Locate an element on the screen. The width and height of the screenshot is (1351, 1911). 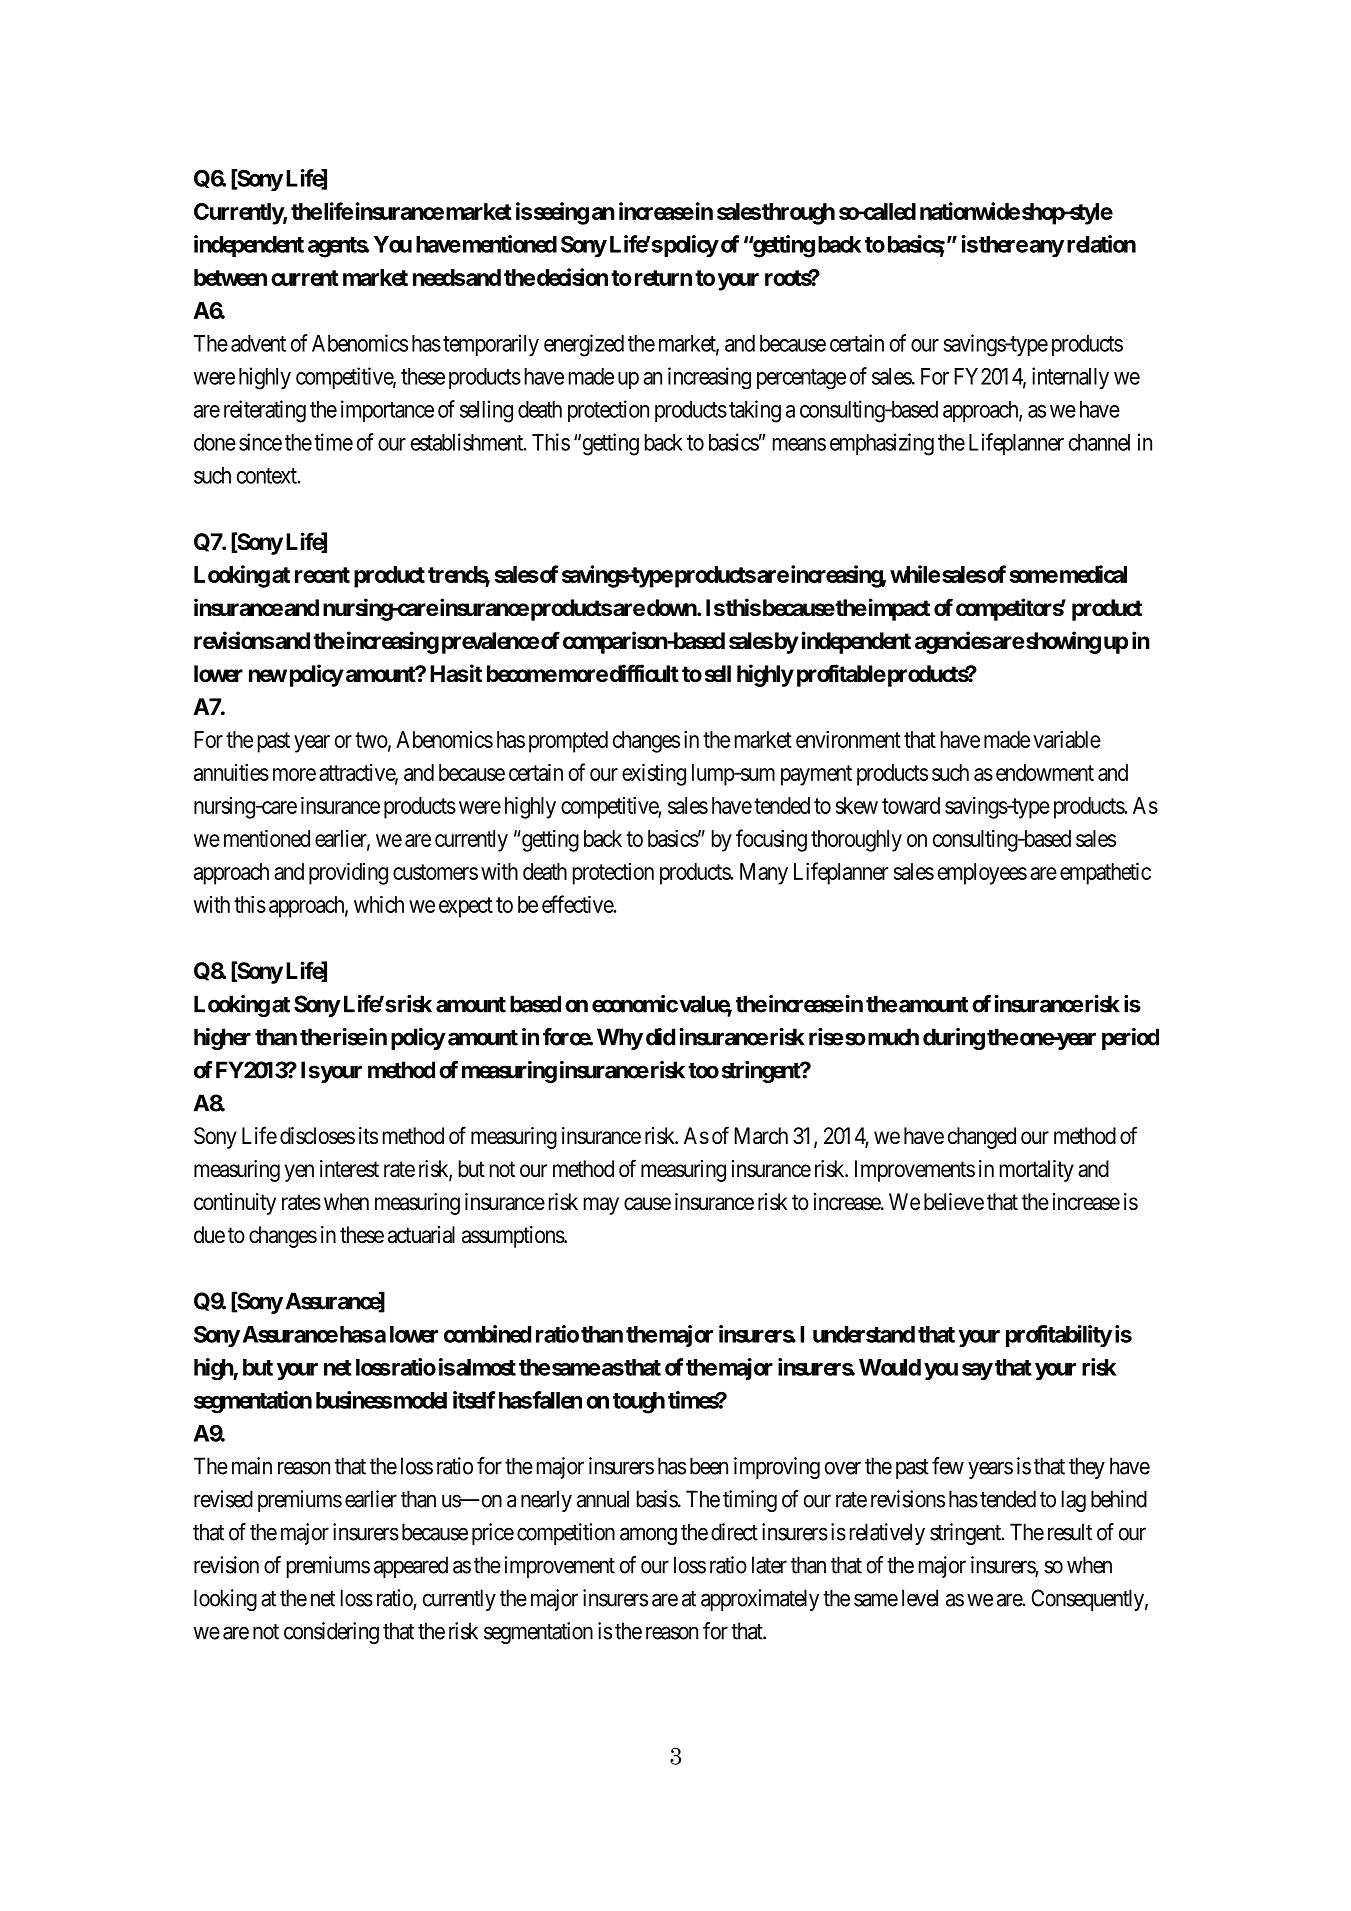
providing is located at coordinates (348, 873).
